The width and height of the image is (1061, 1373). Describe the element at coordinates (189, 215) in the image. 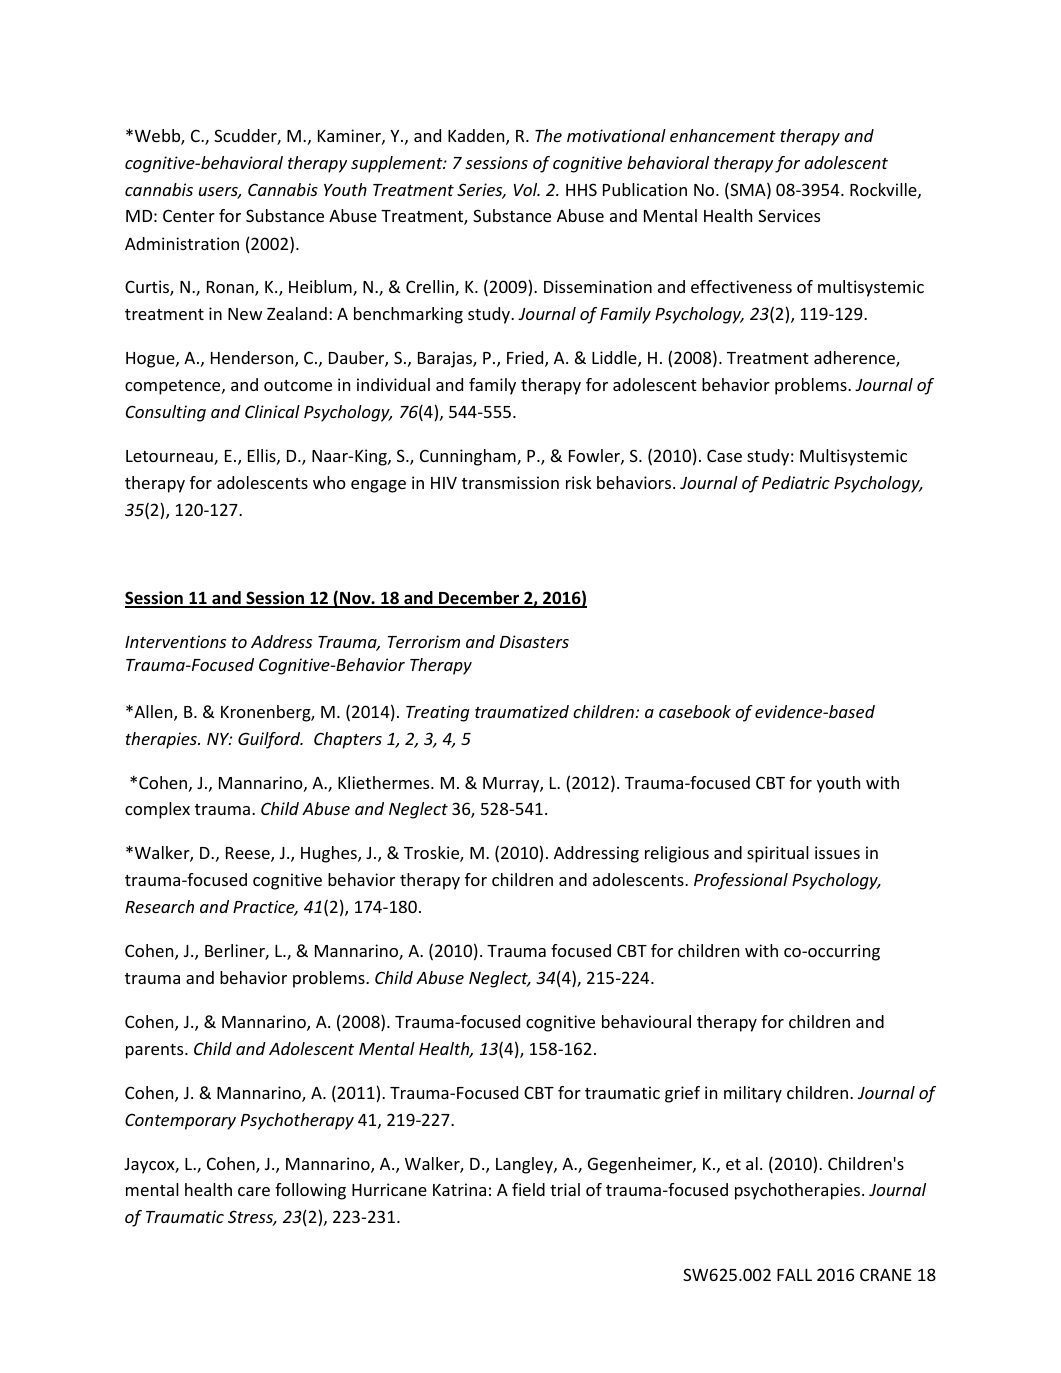

I see `Center` at that location.
